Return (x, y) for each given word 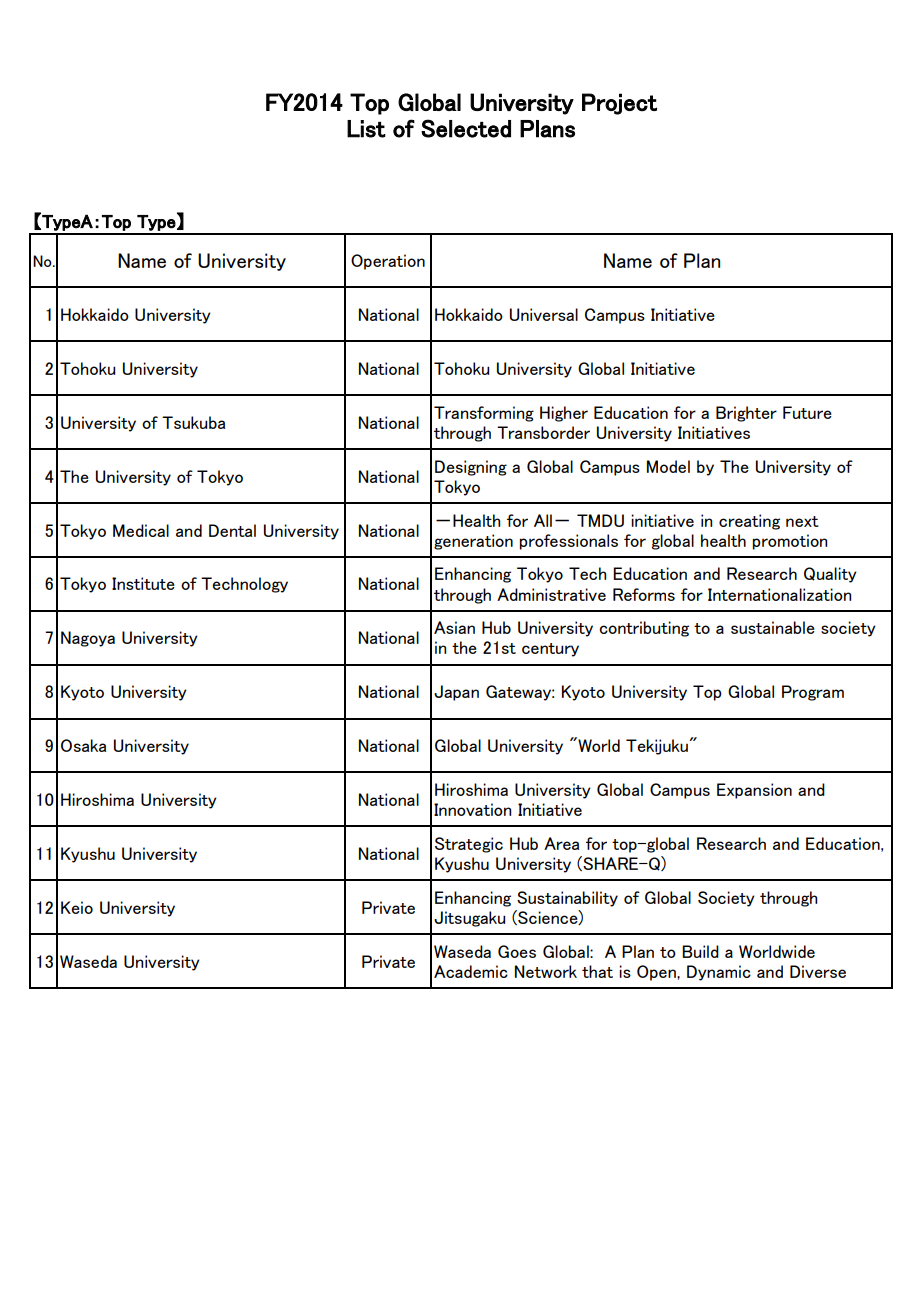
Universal (544, 314)
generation (473, 542)
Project (619, 104)
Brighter (746, 414)
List (366, 129)
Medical (141, 530)
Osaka (83, 745)
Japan (456, 693)
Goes (517, 951)
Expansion (754, 791)
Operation (388, 262)
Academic (471, 971)
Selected (466, 128)
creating (749, 522)
